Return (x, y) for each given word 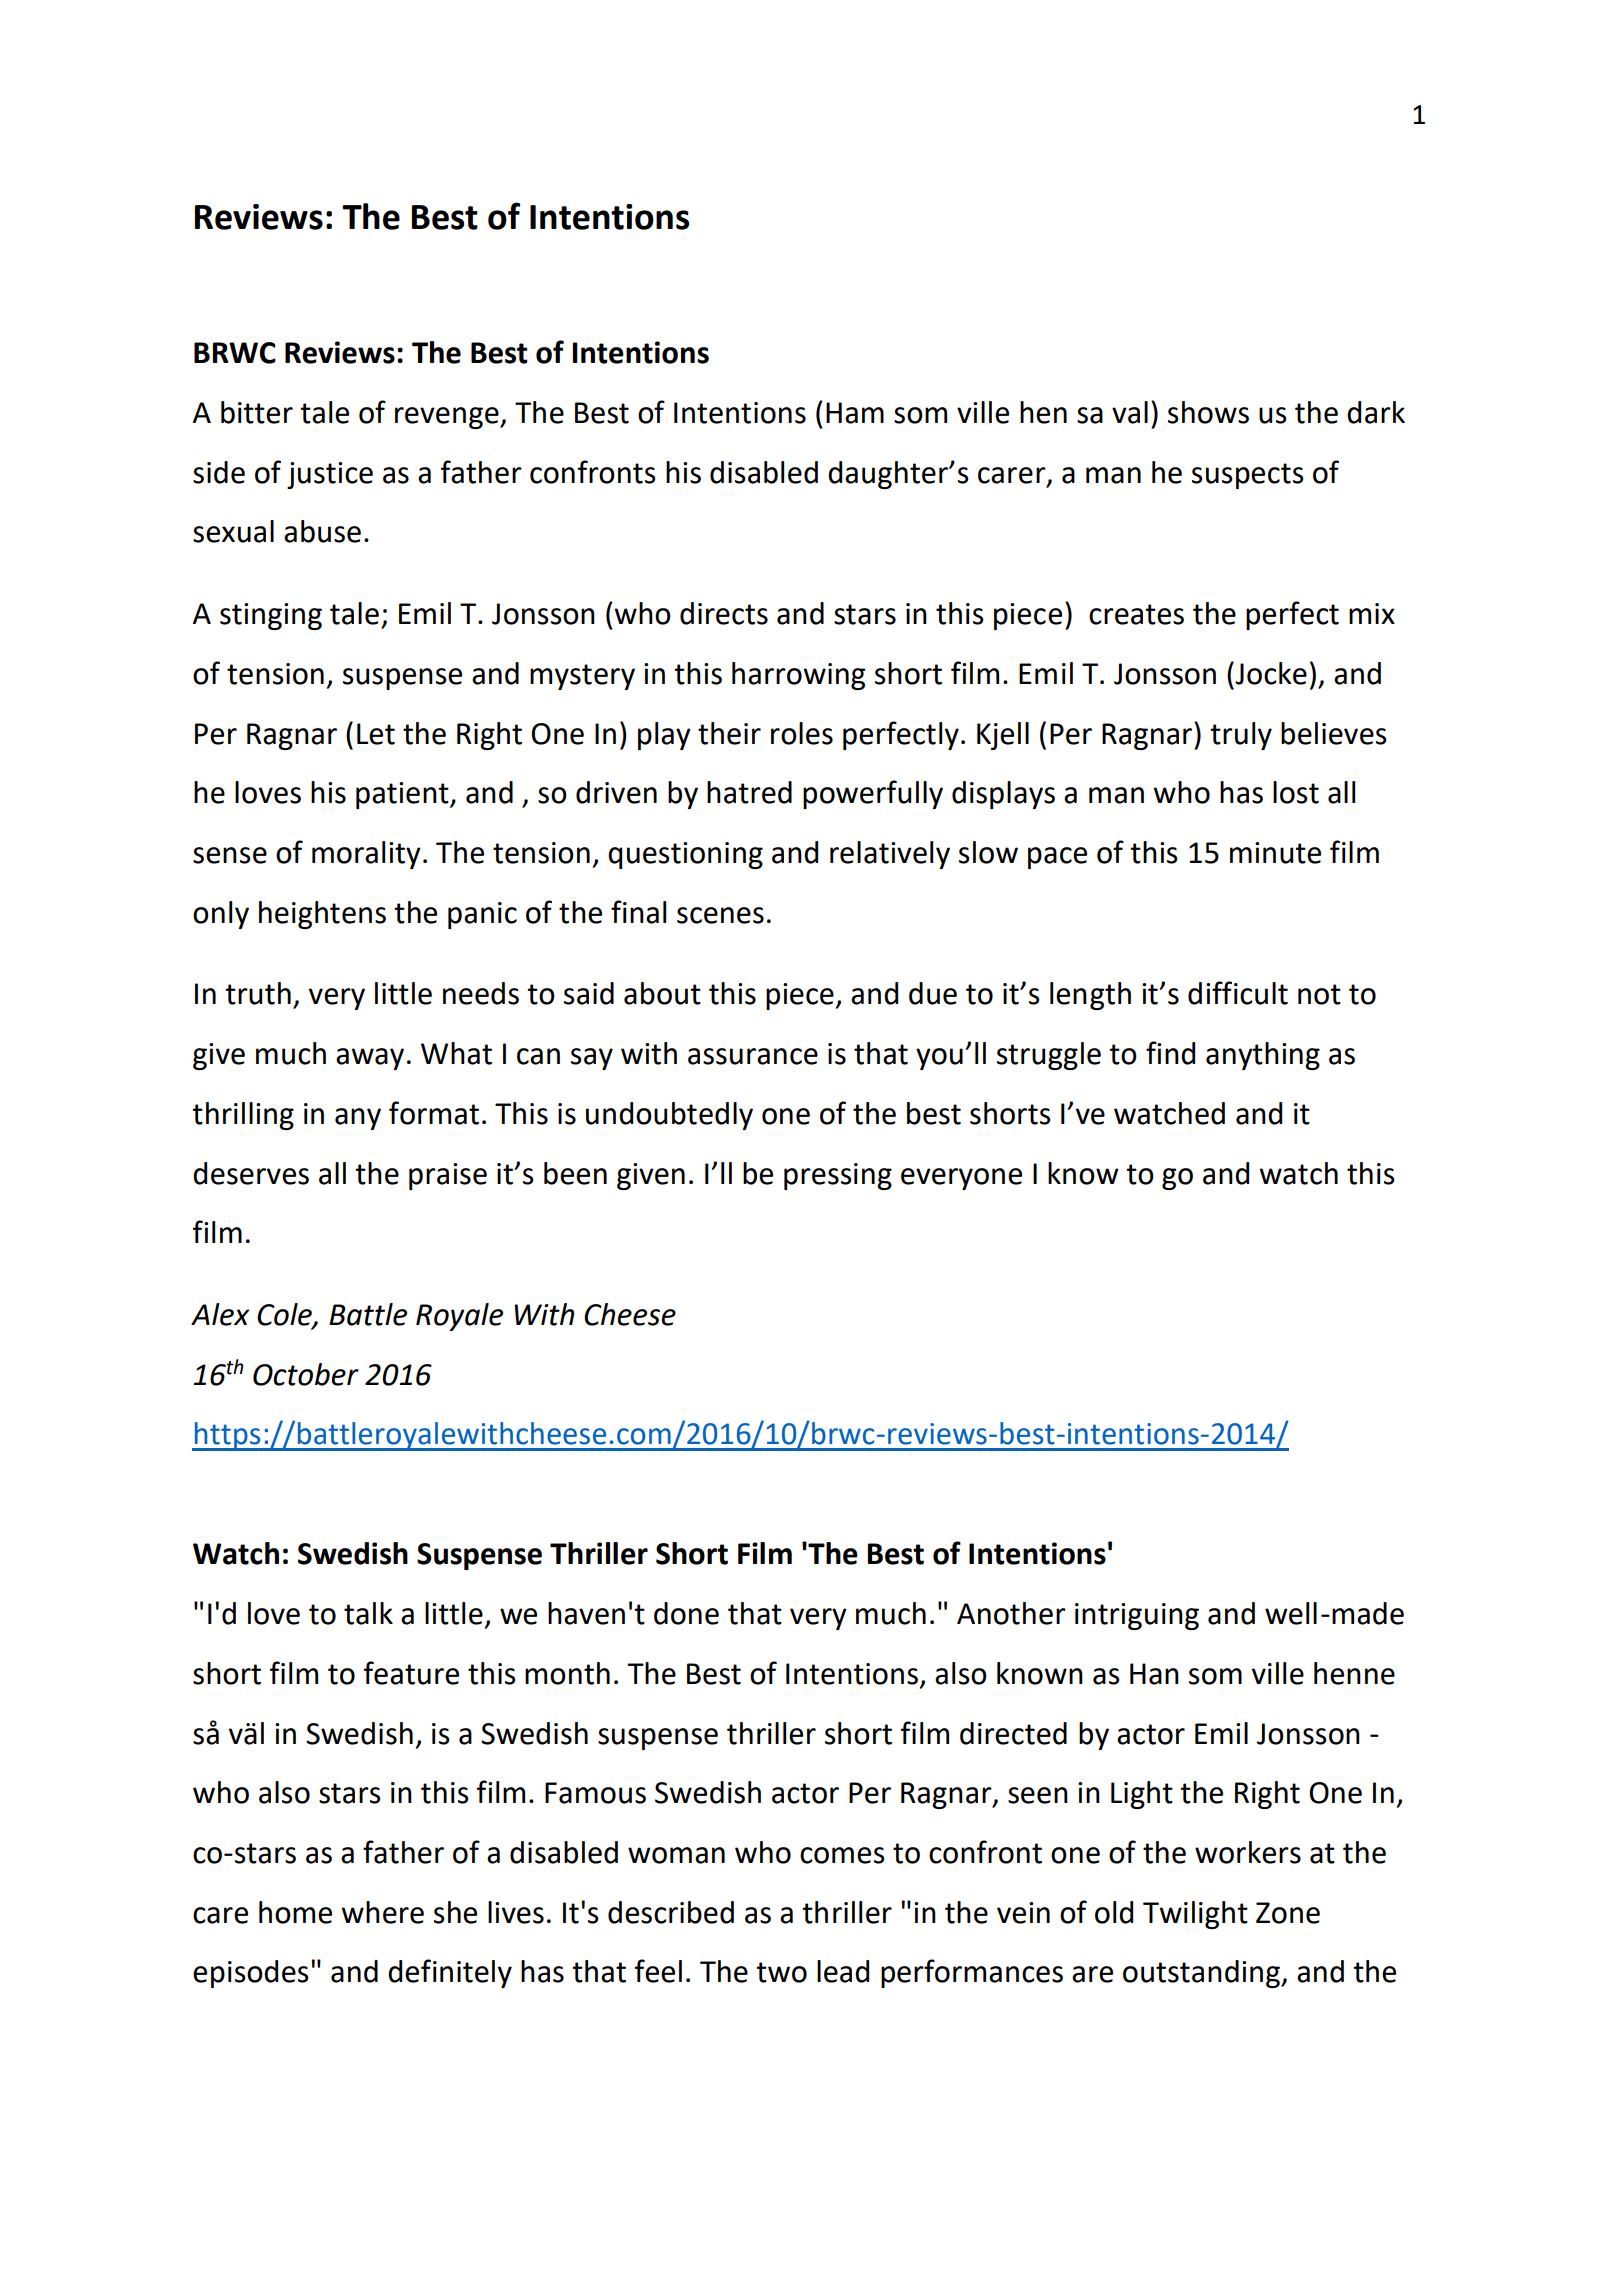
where (382, 1912)
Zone (1288, 1913)
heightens (322, 915)
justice (330, 475)
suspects (1248, 476)
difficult (1238, 993)
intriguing (1137, 1616)
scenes (720, 915)
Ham (855, 413)
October (306, 1374)
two (781, 1972)
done (686, 1613)
